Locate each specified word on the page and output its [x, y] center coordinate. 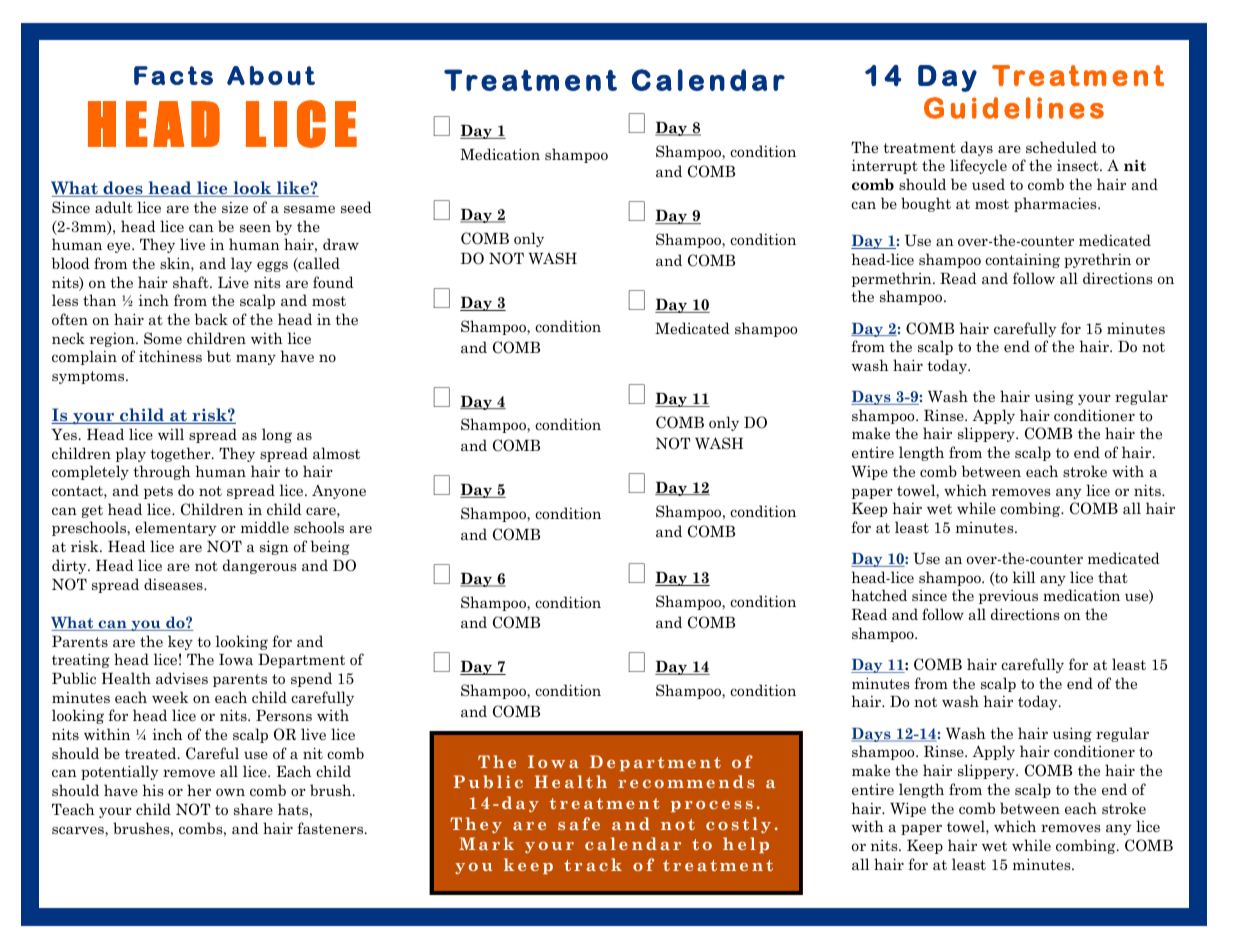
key [180, 642]
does [123, 189]
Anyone [339, 492]
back [211, 319]
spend [311, 679]
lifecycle [978, 166]
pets [158, 492]
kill [1024, 577]
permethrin [893, 279]
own [230, 792]
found [333, 282]
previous [1008, 597]
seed [356, 207]
